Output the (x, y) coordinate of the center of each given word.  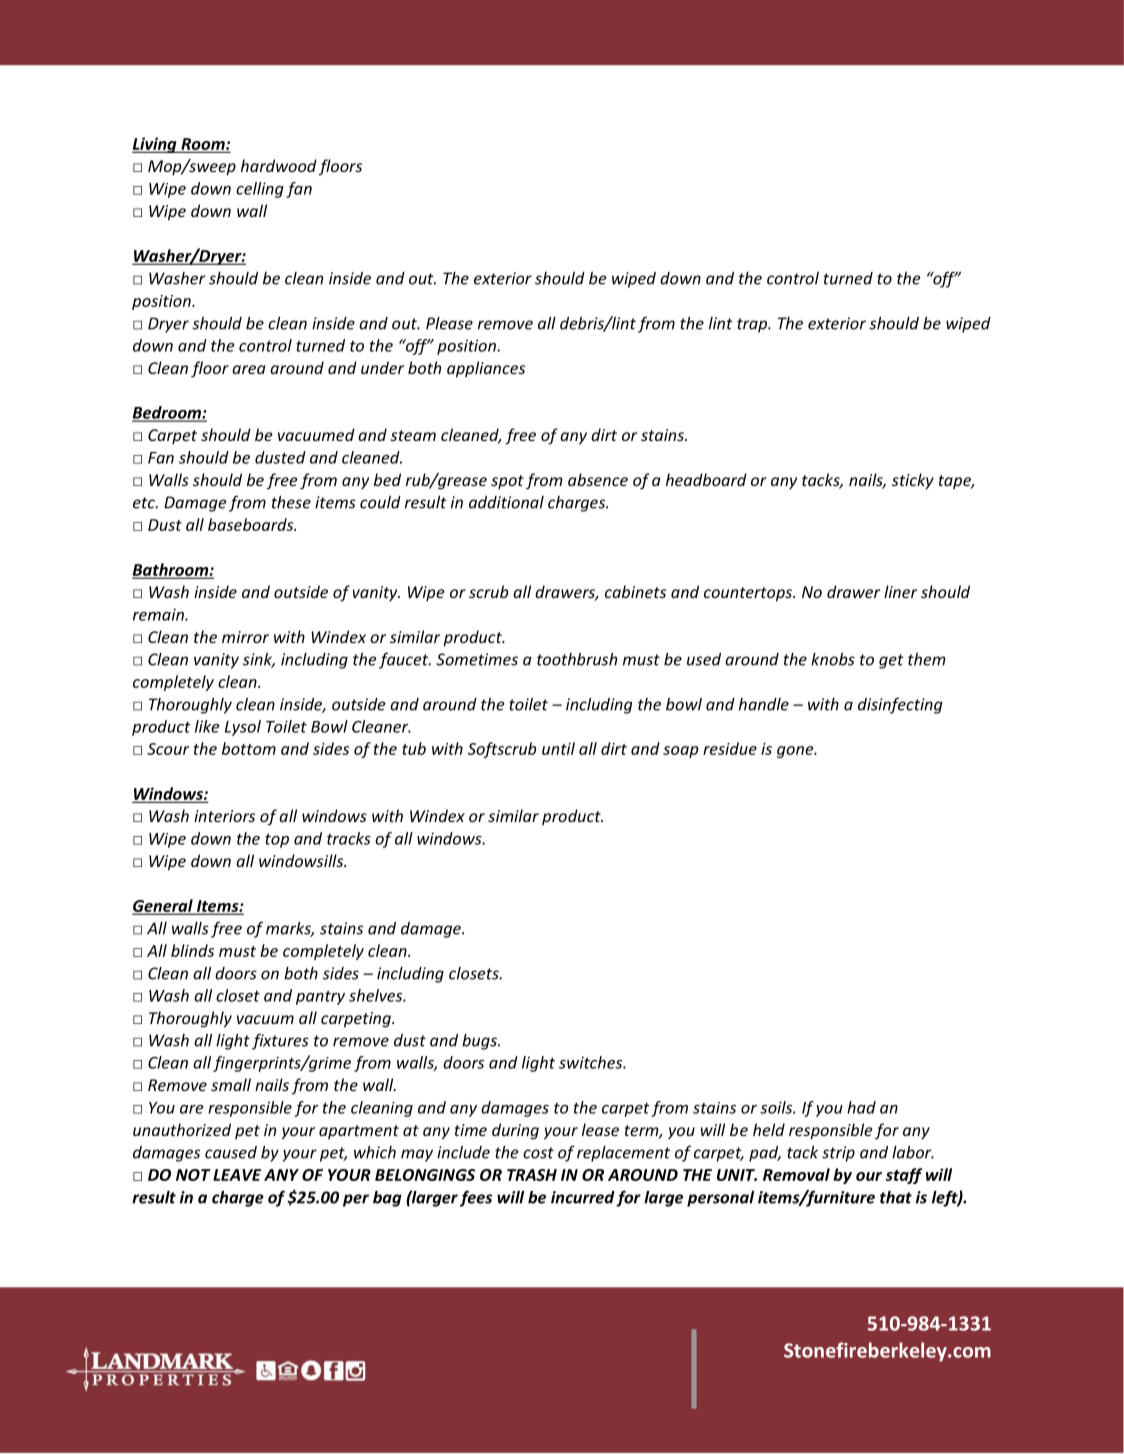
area (249, 369)
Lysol (243, 728)
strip (838, 1154)
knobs (833, 659)
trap (753, 325)
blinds (192, 950)
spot (507, 482)
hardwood (279, 165)
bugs (480, 1042)
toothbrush (577, 659)
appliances (486, 369)
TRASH (532, 1175)
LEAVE (237, 1175)
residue (730, 748)
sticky (913, 481)
